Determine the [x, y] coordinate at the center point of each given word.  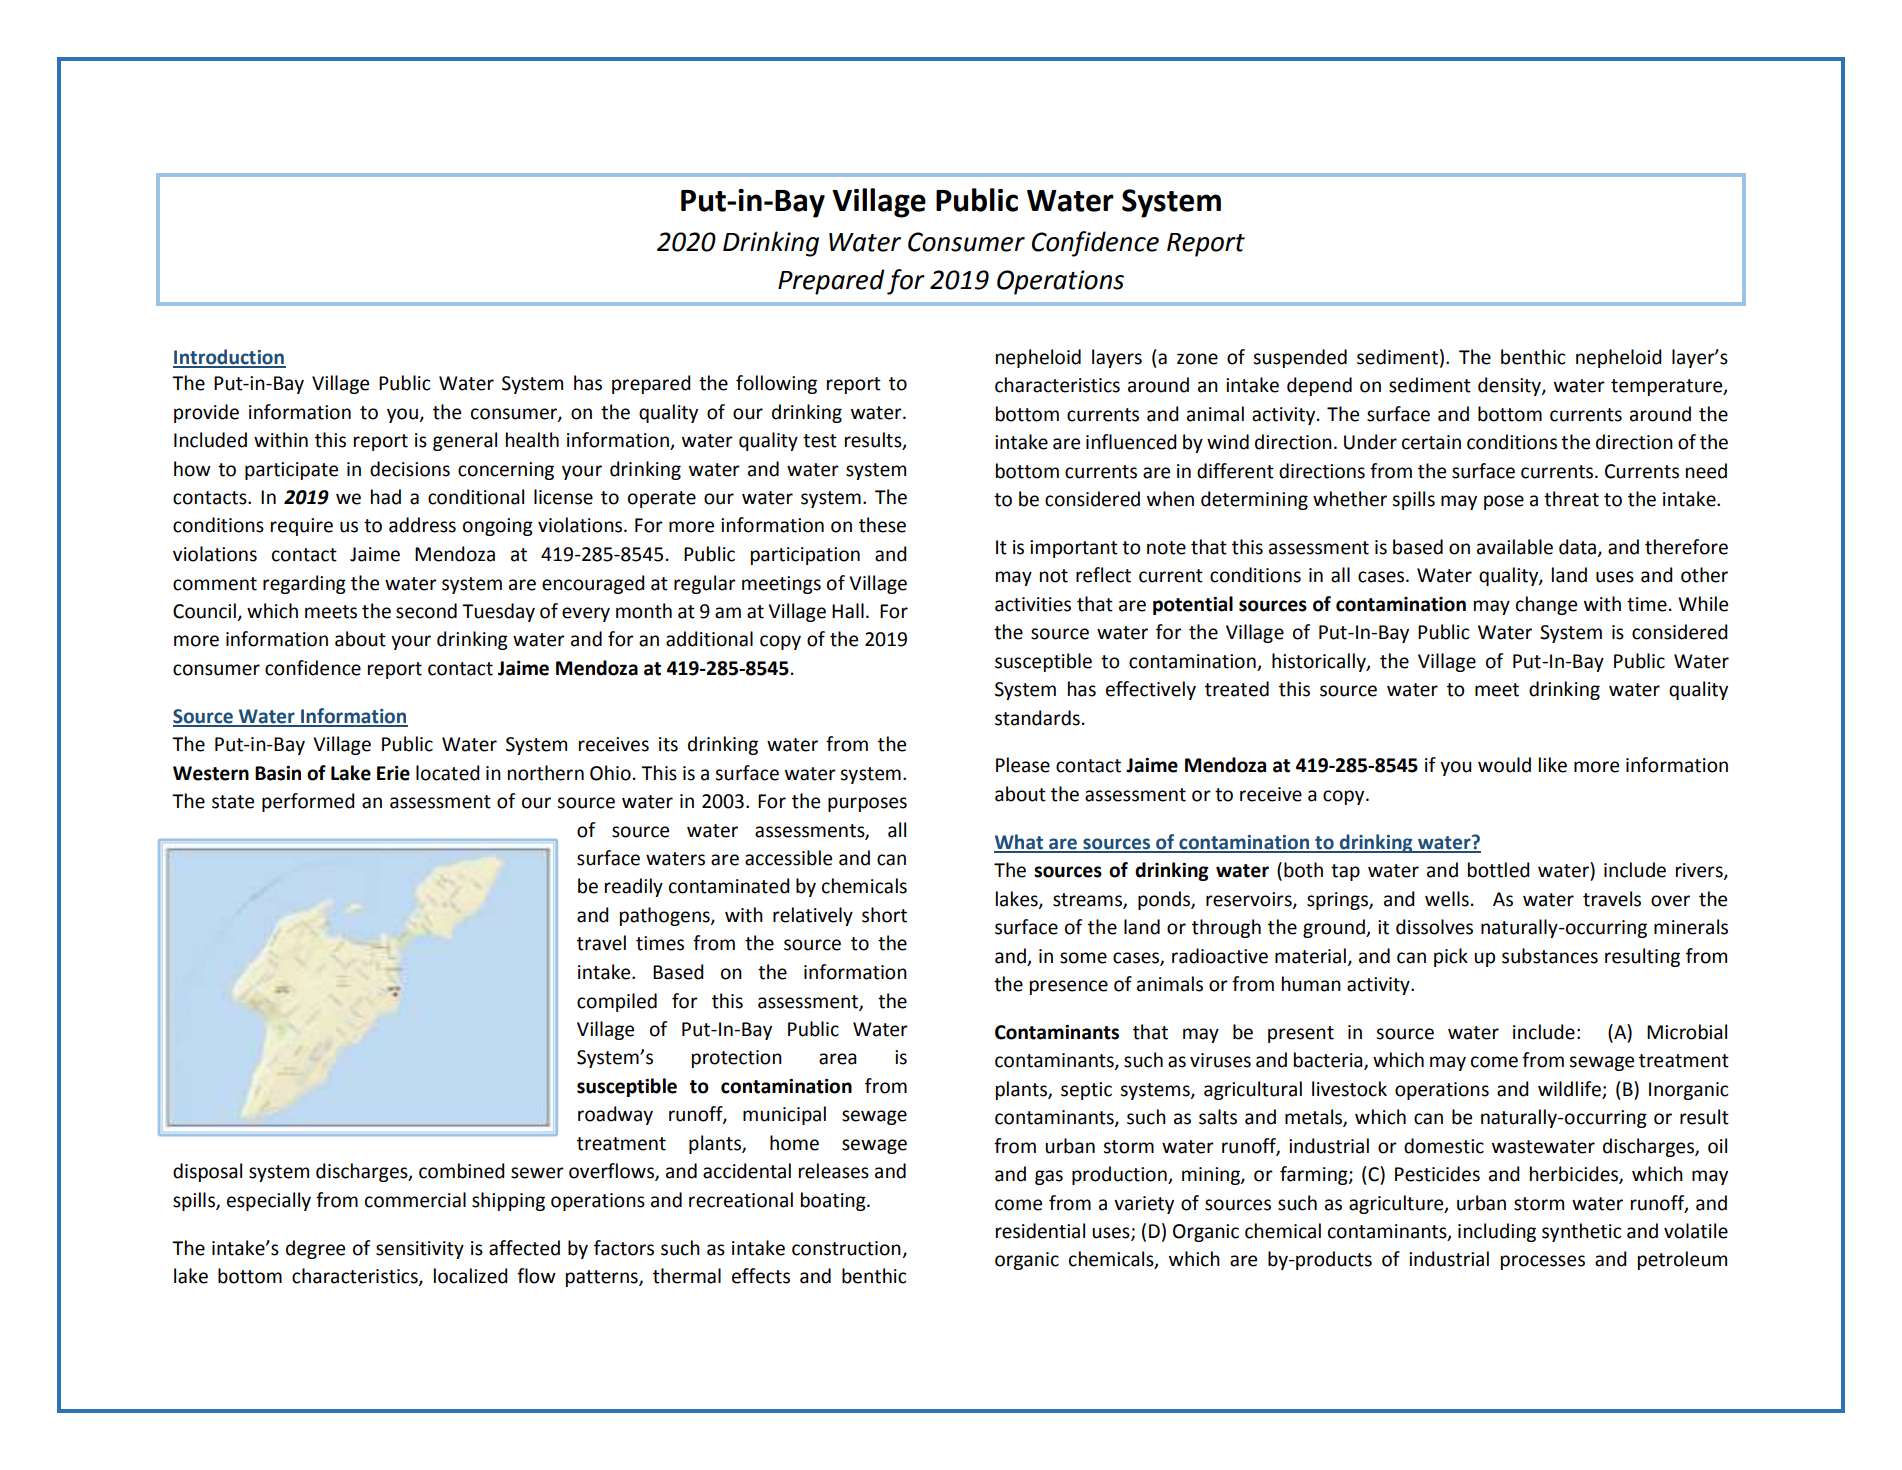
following [776, 384]
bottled [1499, 870]
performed [308, 802]
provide [206, 413]
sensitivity [420, 1250]
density [1510, 386]
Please [1023, 765]
